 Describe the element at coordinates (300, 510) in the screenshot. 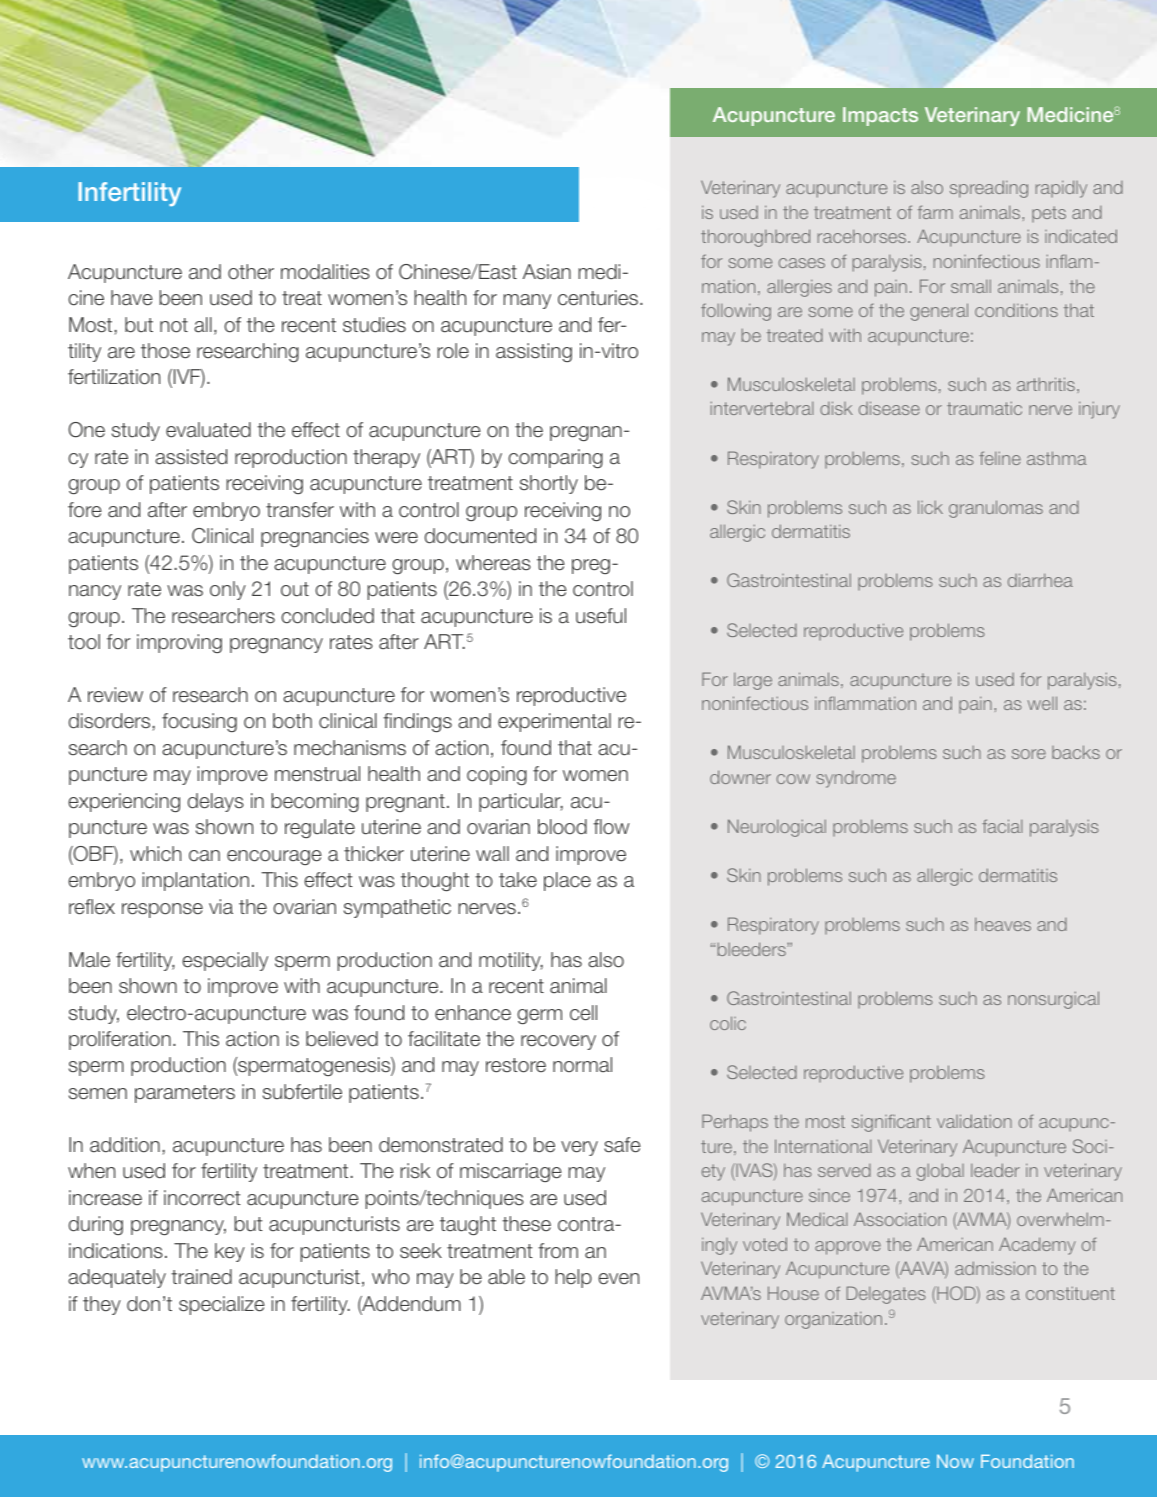

I see `transfer` at that location.
